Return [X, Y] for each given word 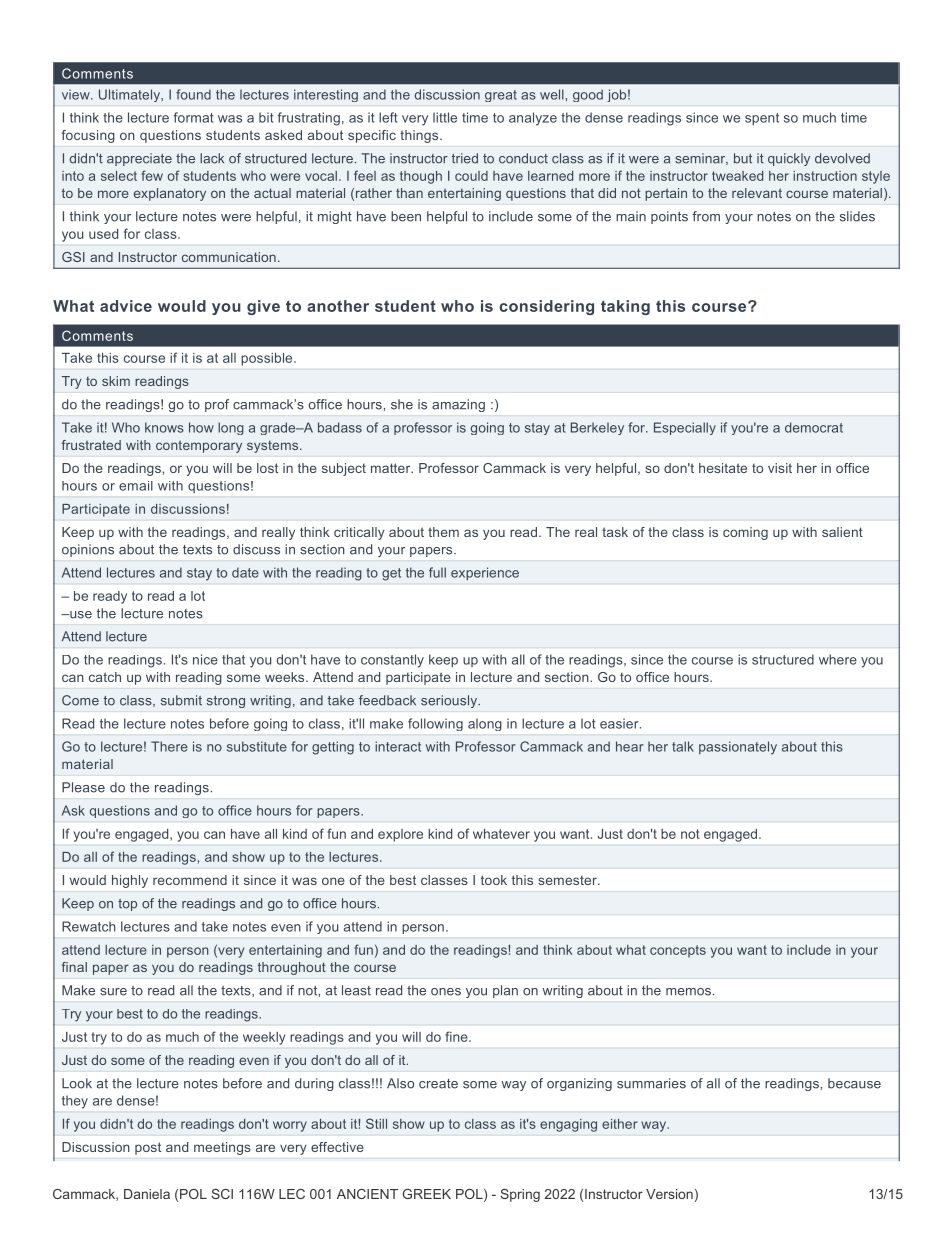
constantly [392, 661]
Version [669, 1194]
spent [762, 119]
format [193, 117]
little [445, 117]
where [838, 659]
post [148, 1148]
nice [205, 659]
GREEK [427, 1194]
